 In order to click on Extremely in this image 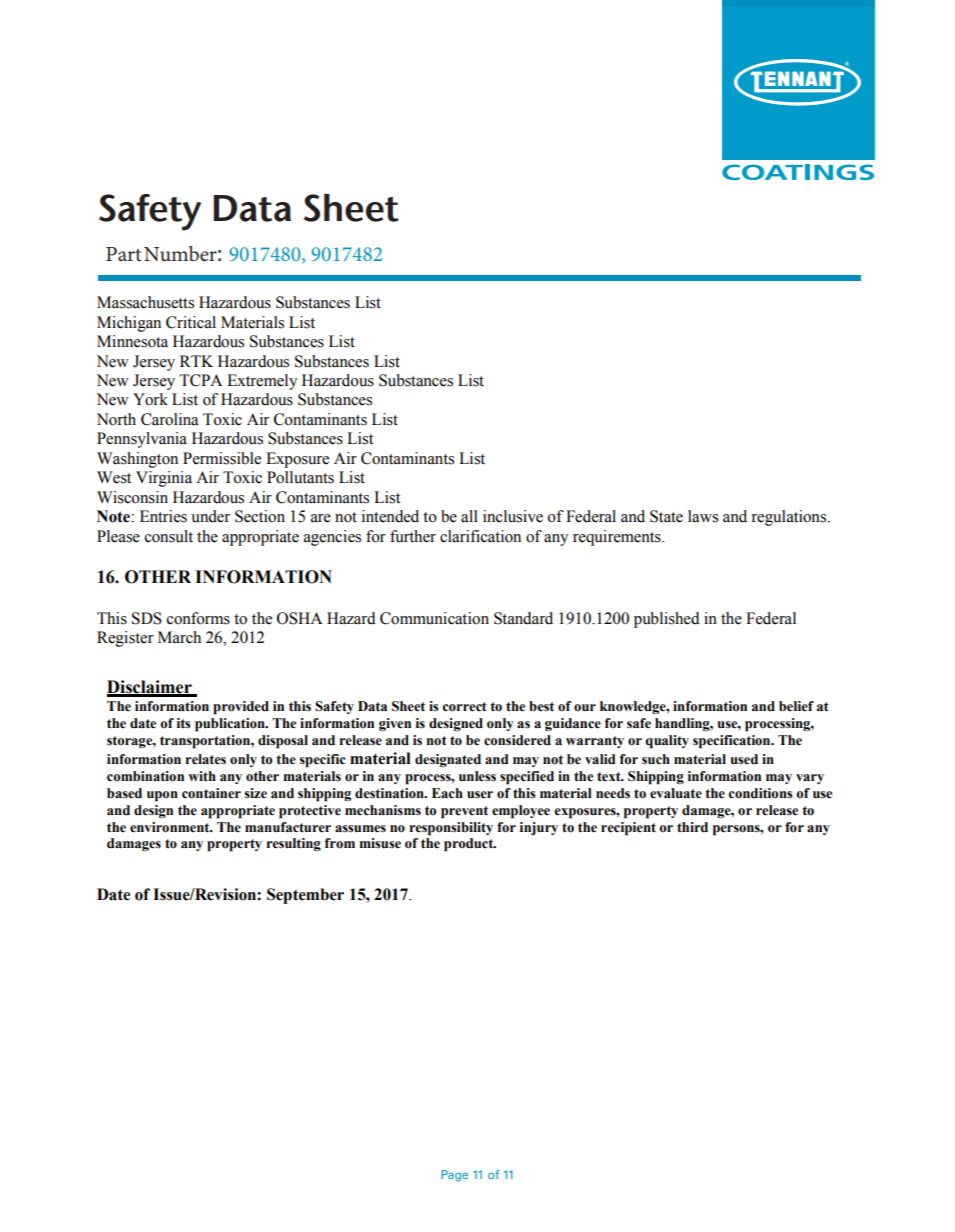, I will do `click(262, 382)`.
